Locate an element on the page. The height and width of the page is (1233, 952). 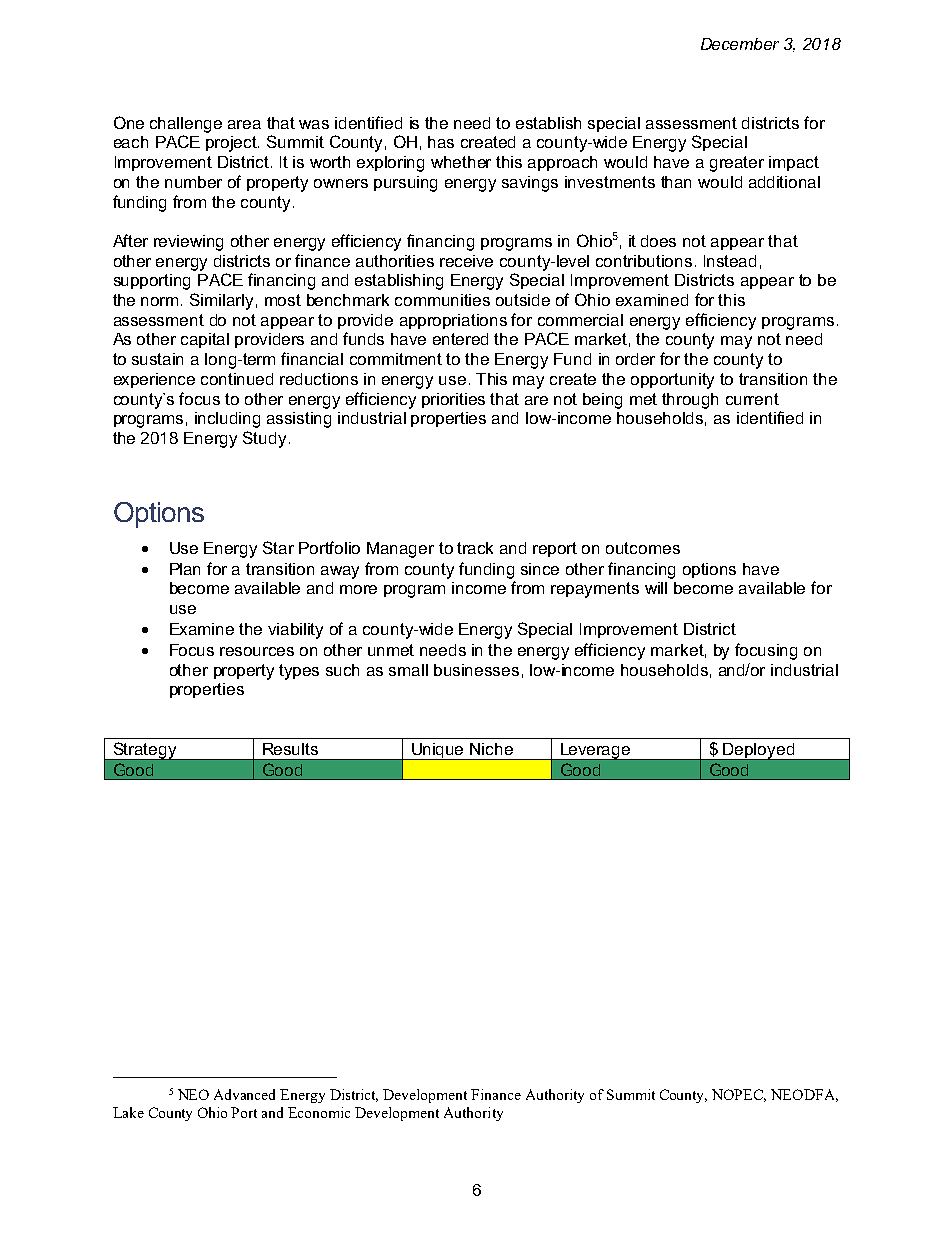
has is located at coordinates (441, 142).
